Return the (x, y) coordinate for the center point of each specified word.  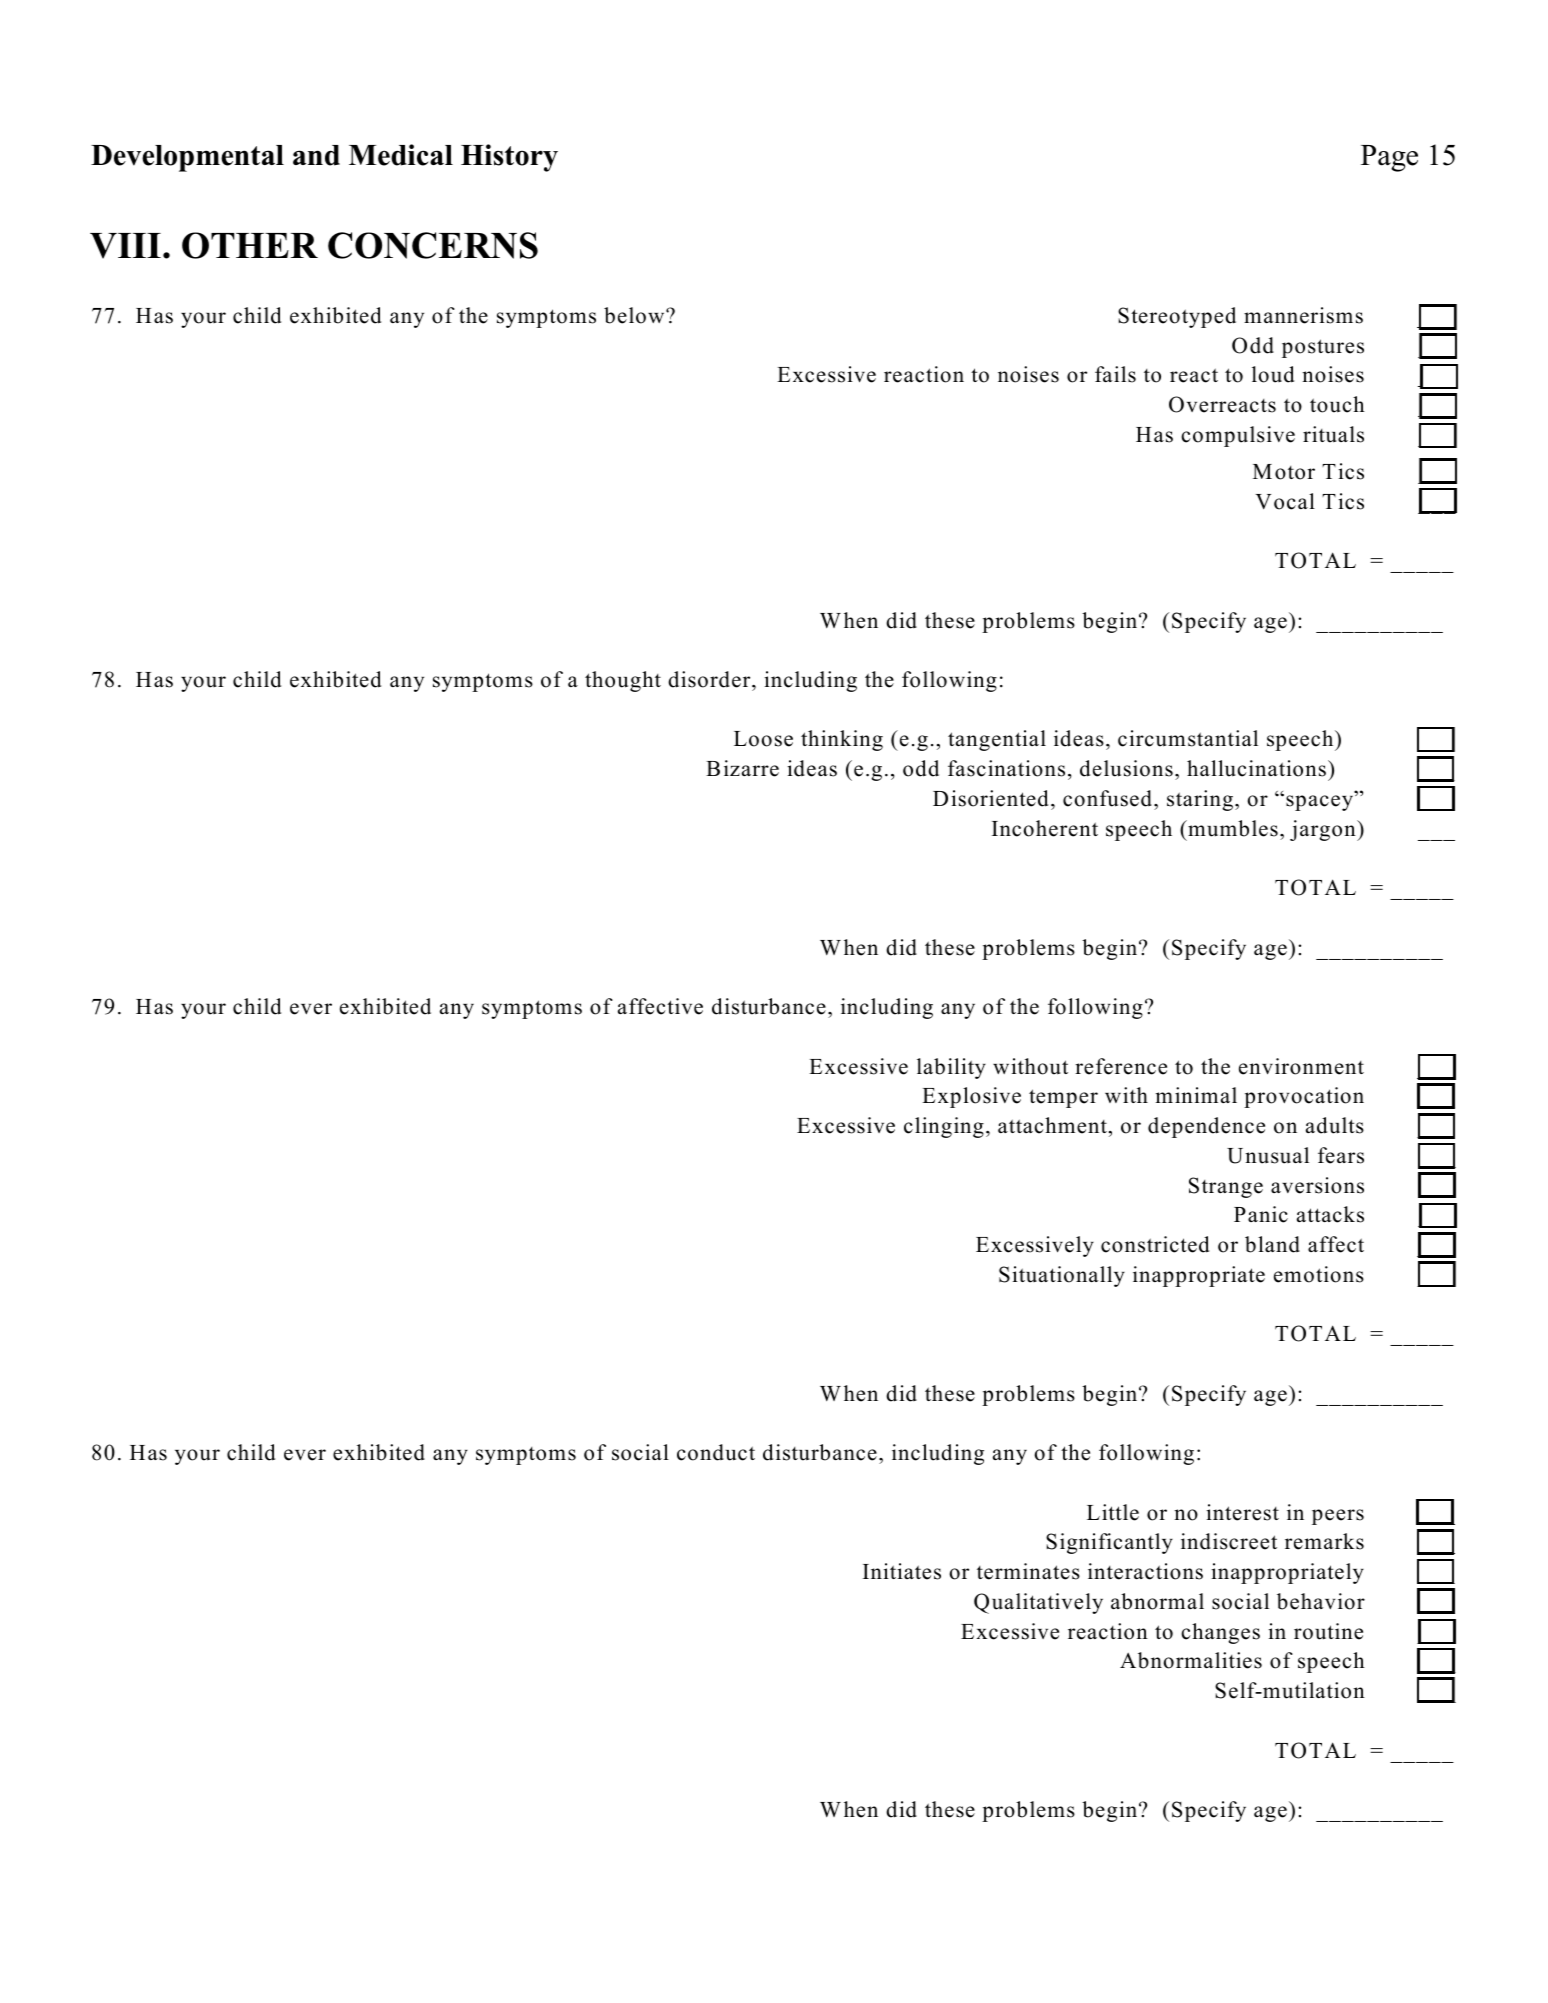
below (635, 315)
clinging (944, 1127)
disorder (710, 679)
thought (623, 681)
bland (1272, 1244)
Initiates (902, 1571)
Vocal (1285, 501)
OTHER (250, 245)
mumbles (1232, 828)
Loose (763, 739)
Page (1389, 158)
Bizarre (742, 768)
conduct (716, 1452)
